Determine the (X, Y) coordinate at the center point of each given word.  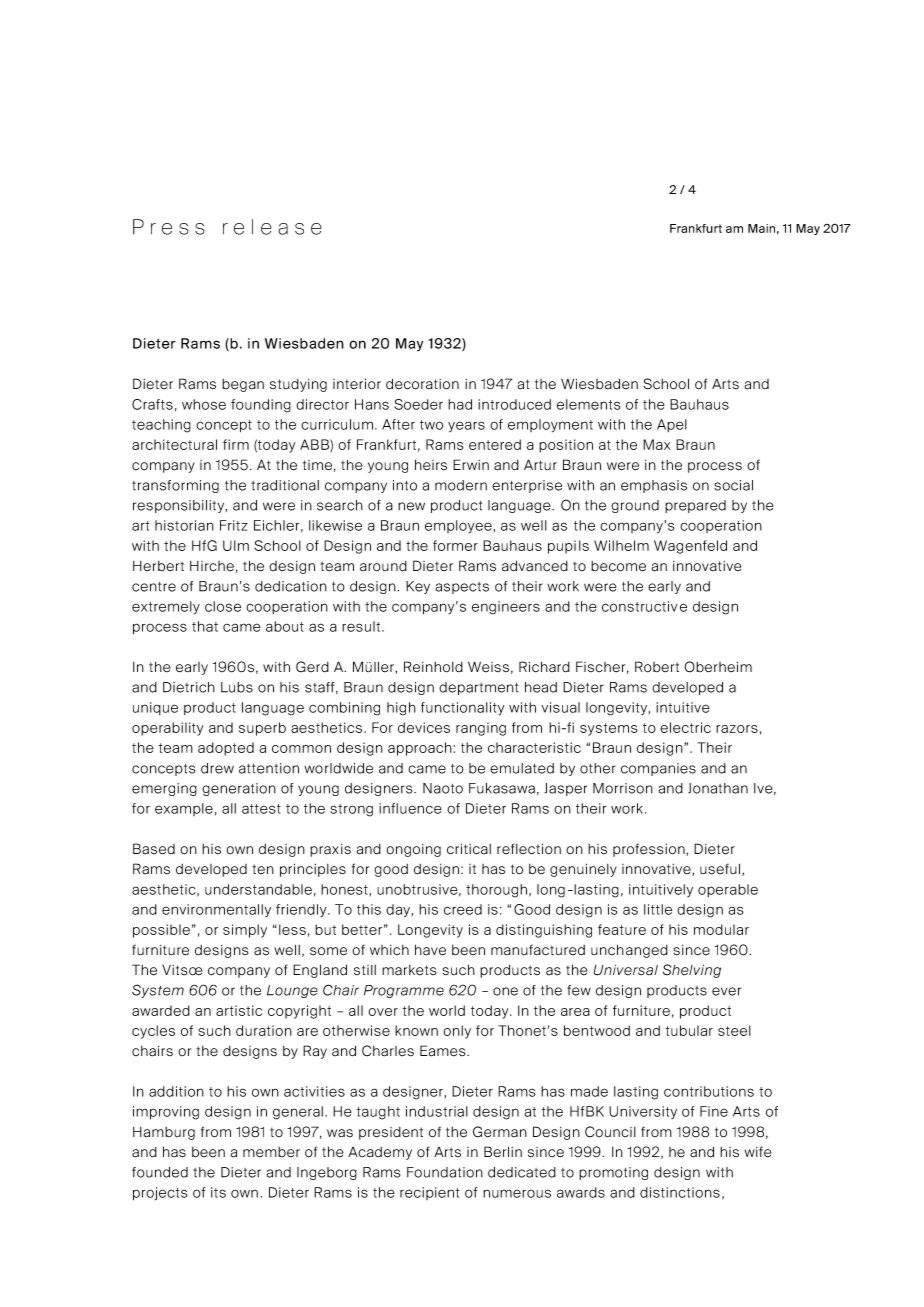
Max (656, 444)
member (271, 1152)
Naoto (443, 788)
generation (239, 789)
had (460, 404)
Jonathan (718, 788)
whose (204, 404)
